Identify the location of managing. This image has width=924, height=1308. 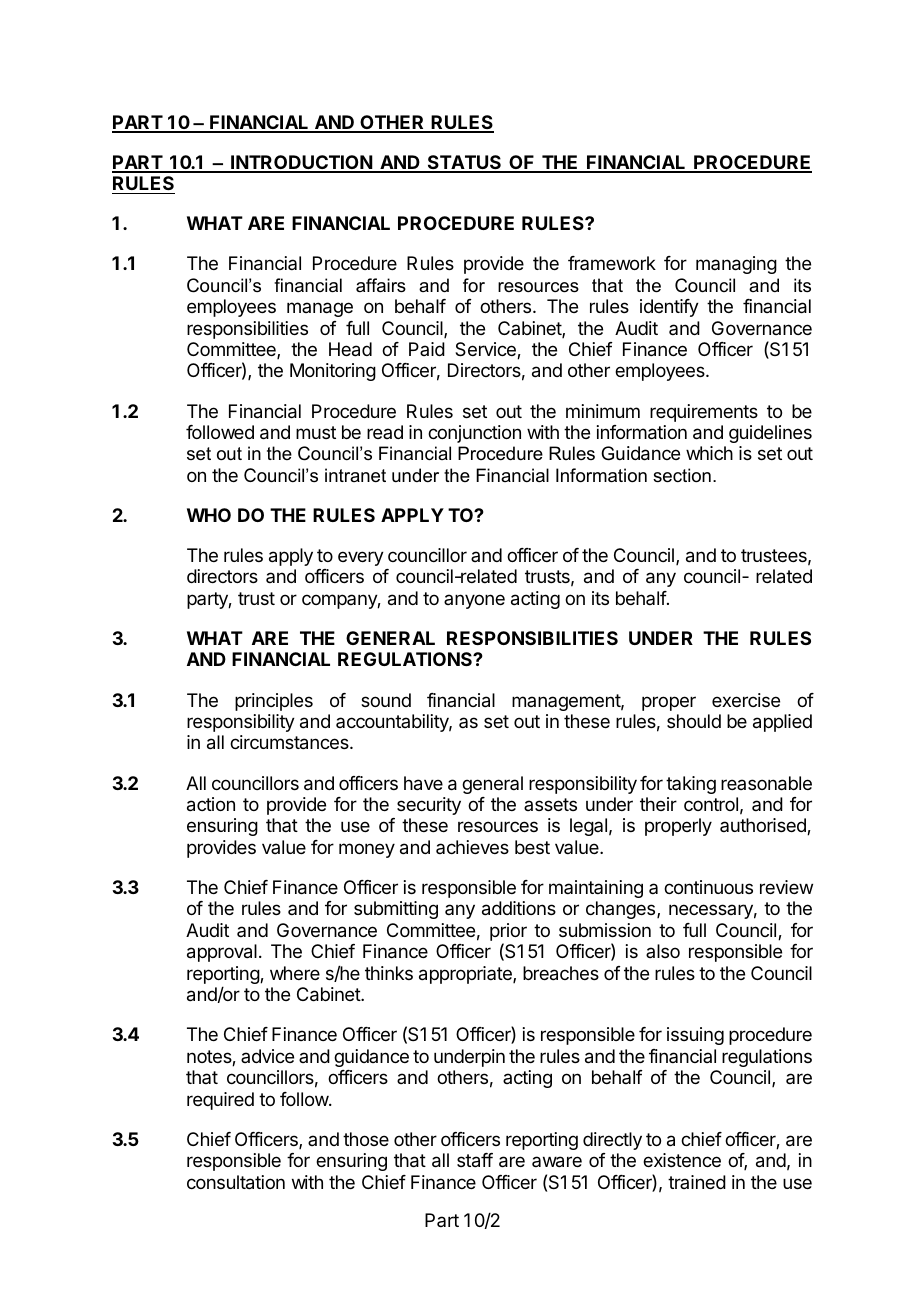
(736, 265).
